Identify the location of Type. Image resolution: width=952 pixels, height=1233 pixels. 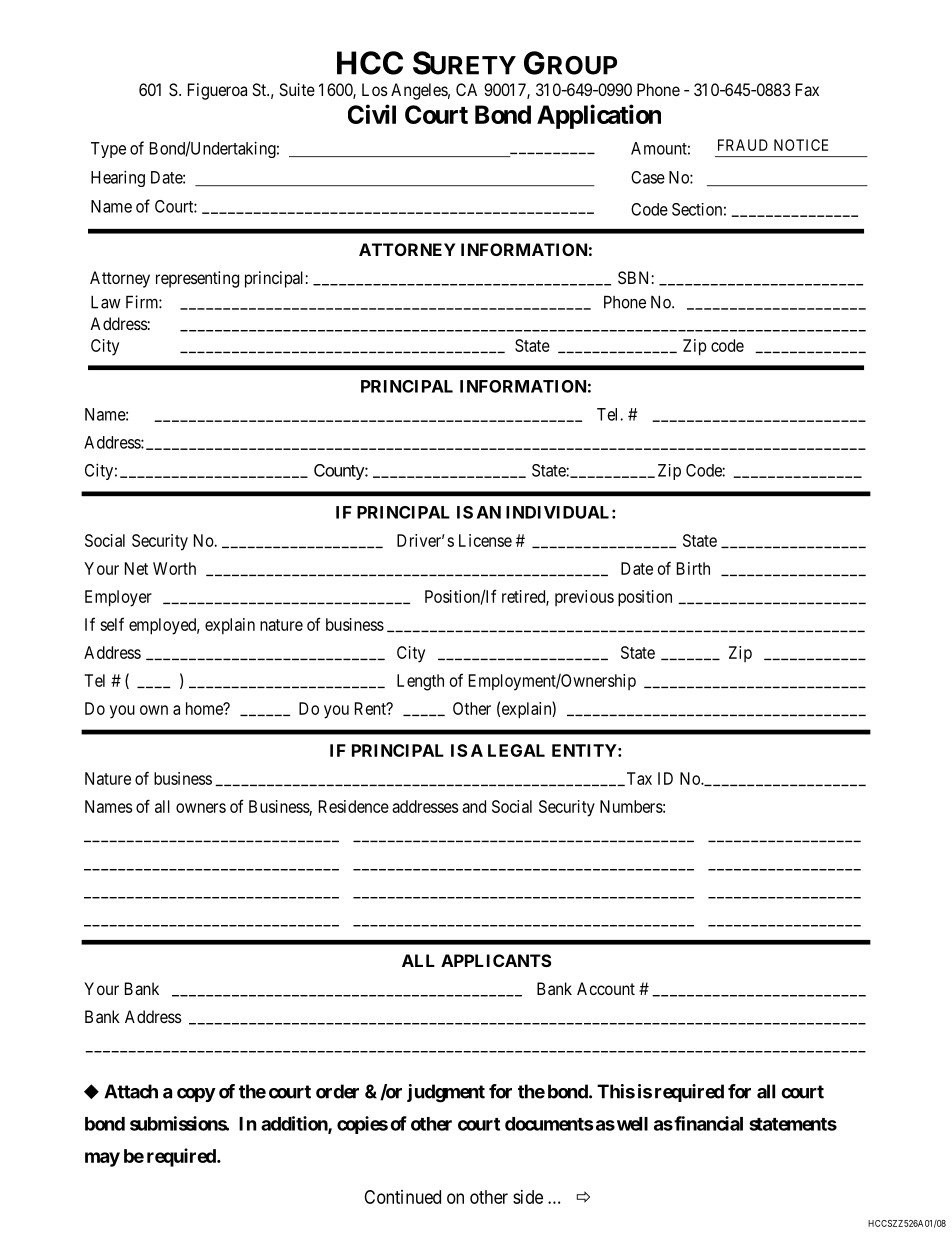
(108, 150).
